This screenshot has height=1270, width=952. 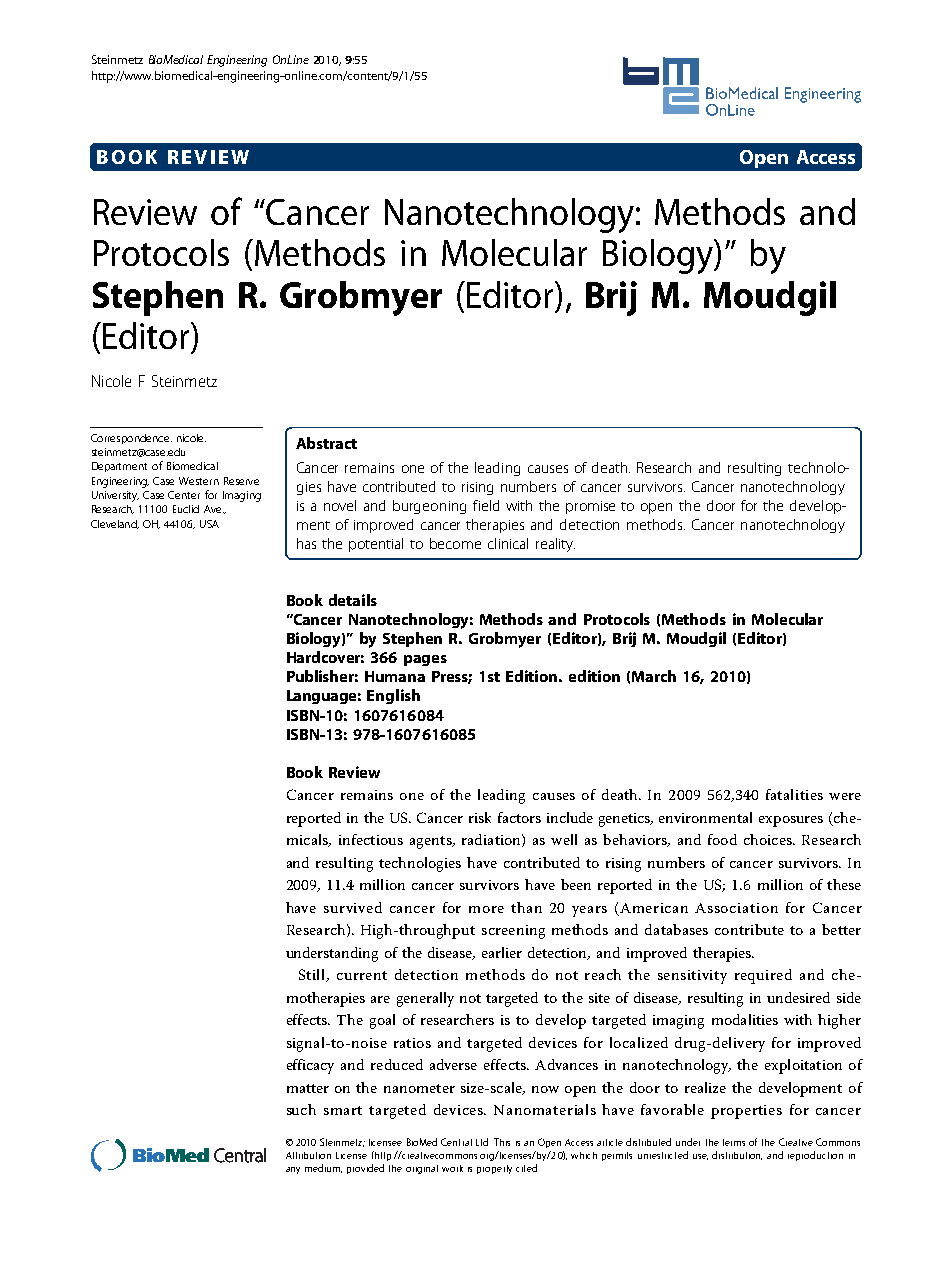 I want to click on risk, so click(x=480, y=817).
